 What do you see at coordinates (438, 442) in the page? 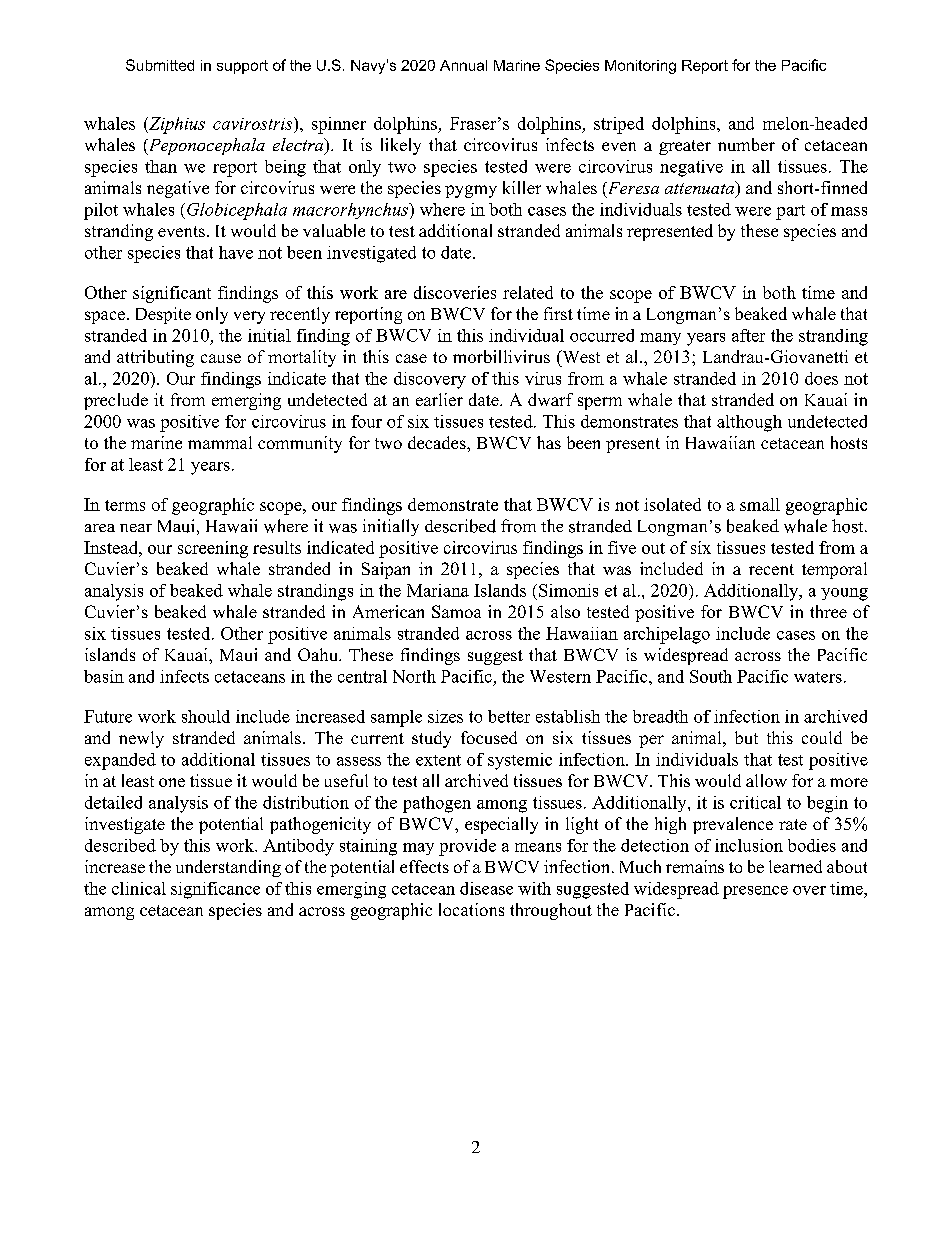
I see `decades` at bounding box center [438, 442].
